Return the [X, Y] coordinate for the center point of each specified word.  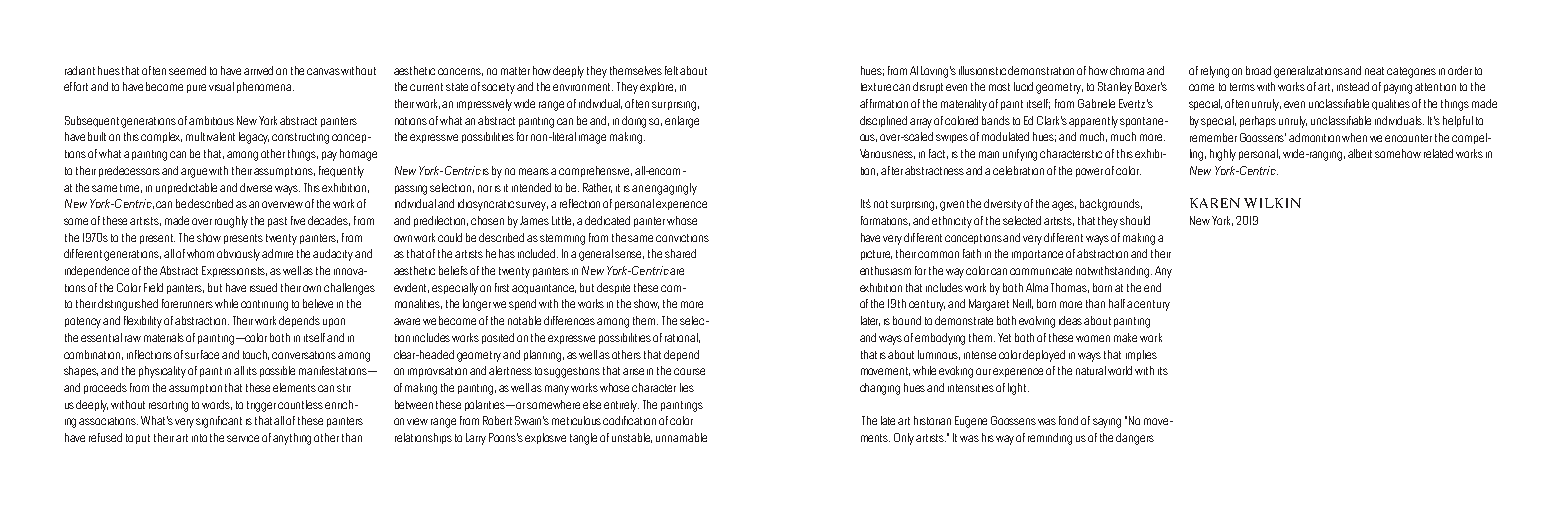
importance [1037, 255]
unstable [632, 438]
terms [1242, 87]
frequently [341, 172]
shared [680, 253]
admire [277, 253]
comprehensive [595, 171]
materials [164, 337]
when [1354, 137]
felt [673, 70]
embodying [940, 339]
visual [221, 86]
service [243, 438]
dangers [1135, 439]
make [1125, 337]
